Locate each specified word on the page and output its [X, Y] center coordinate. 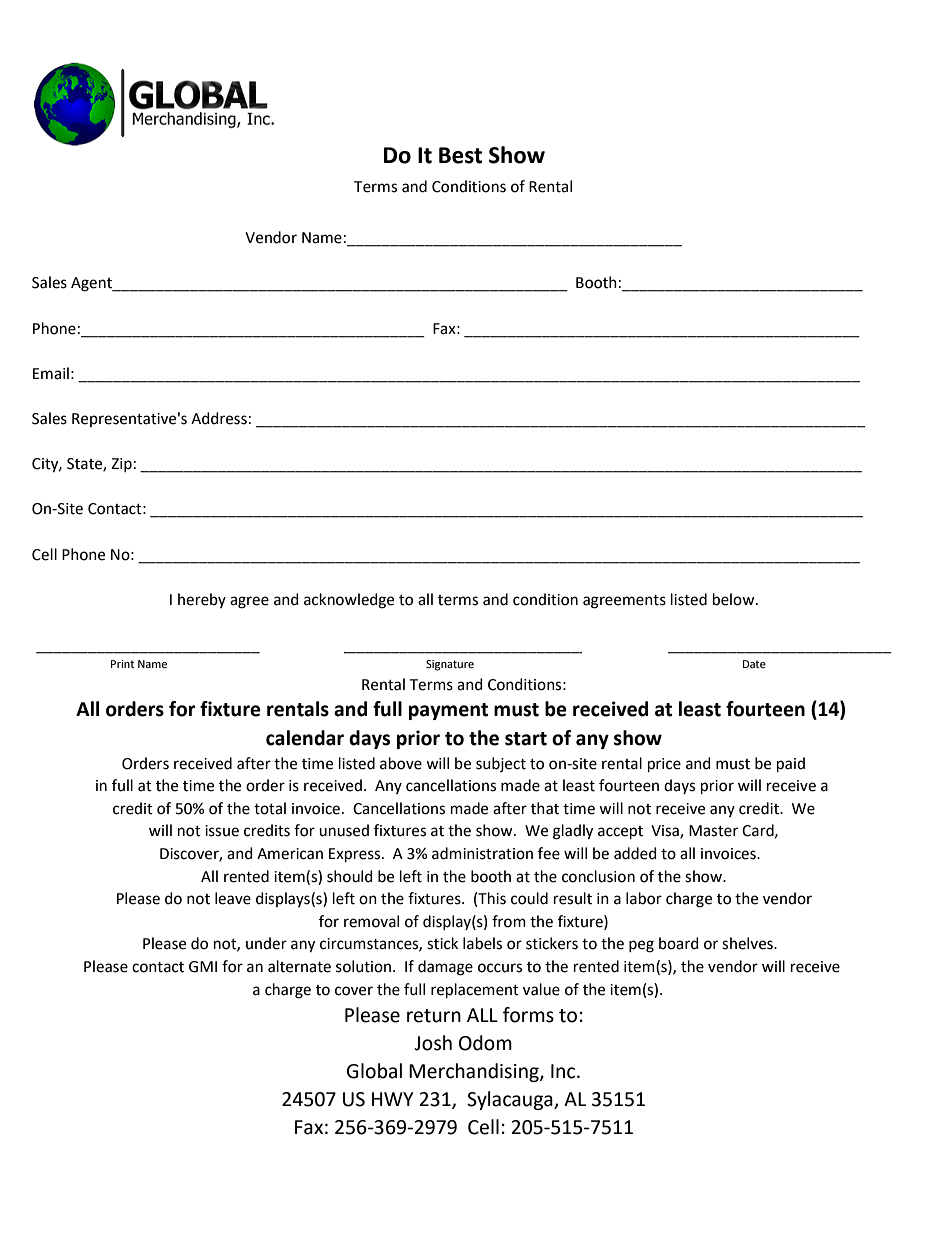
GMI [203, 967]
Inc [564, 1071]
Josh [433, 1043]
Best [460, 155]
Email [51, 373]
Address [219, 418]
